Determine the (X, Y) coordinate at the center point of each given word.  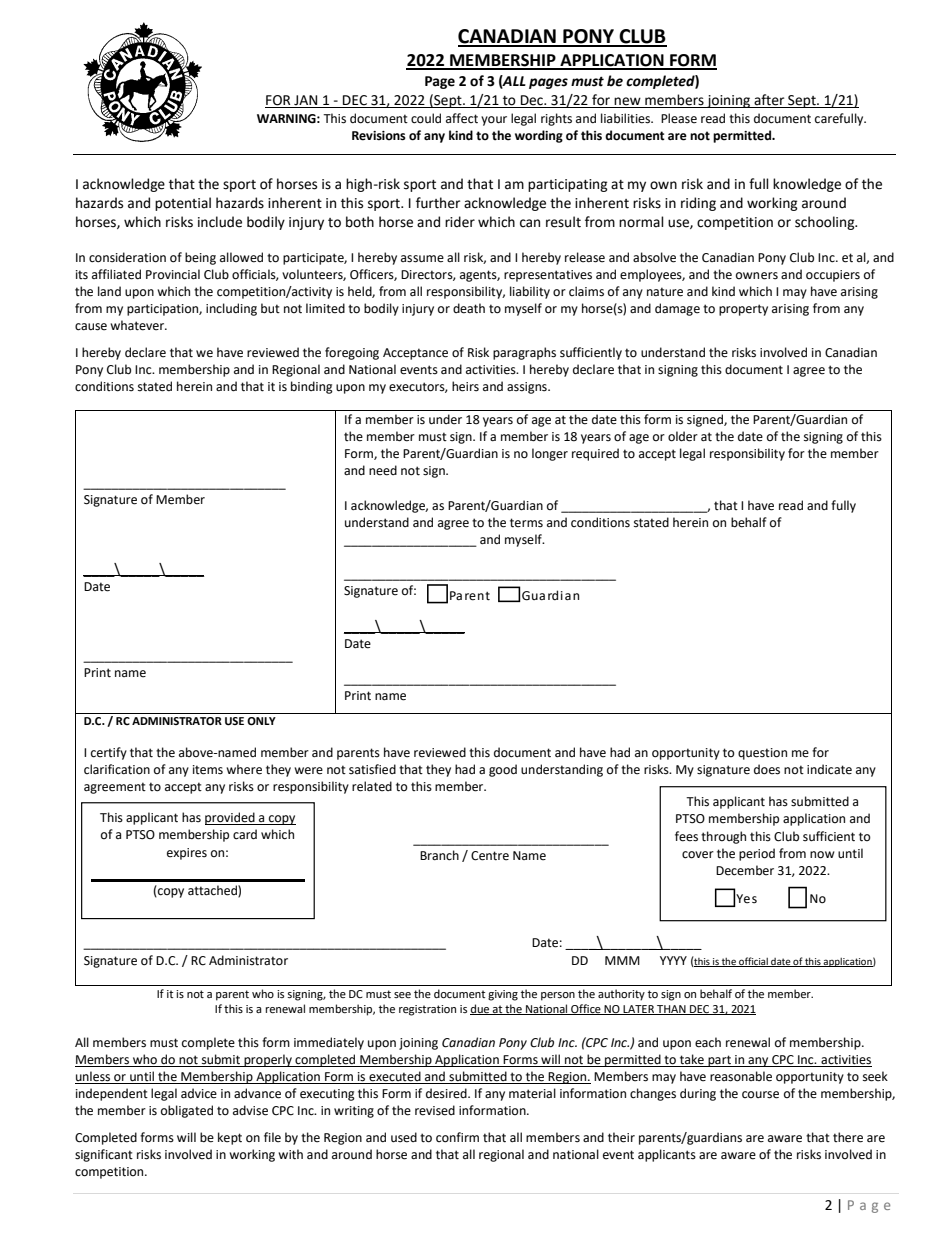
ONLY (261, 721)
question (762, 754)
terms (526, 523)
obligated (187, 1111)
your (494, 121)
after (769, 101)
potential (183, 204)
